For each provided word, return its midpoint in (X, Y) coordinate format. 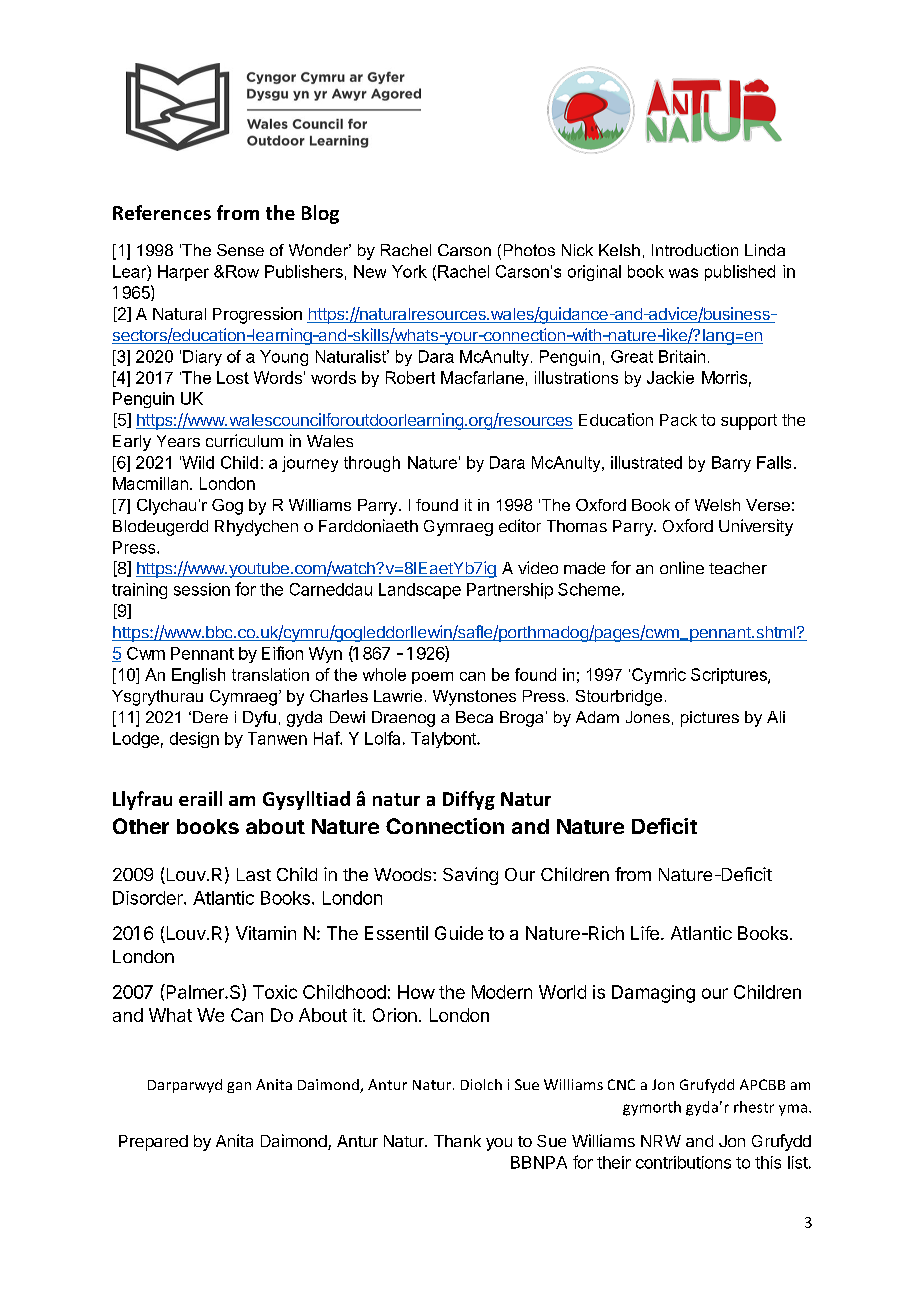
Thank (457, 1141)
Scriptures (730, 676)
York (409, 271)
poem (432, 678)
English (198, 676)
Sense (240, 250)
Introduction (695, 250)
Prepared (153, 1143)
